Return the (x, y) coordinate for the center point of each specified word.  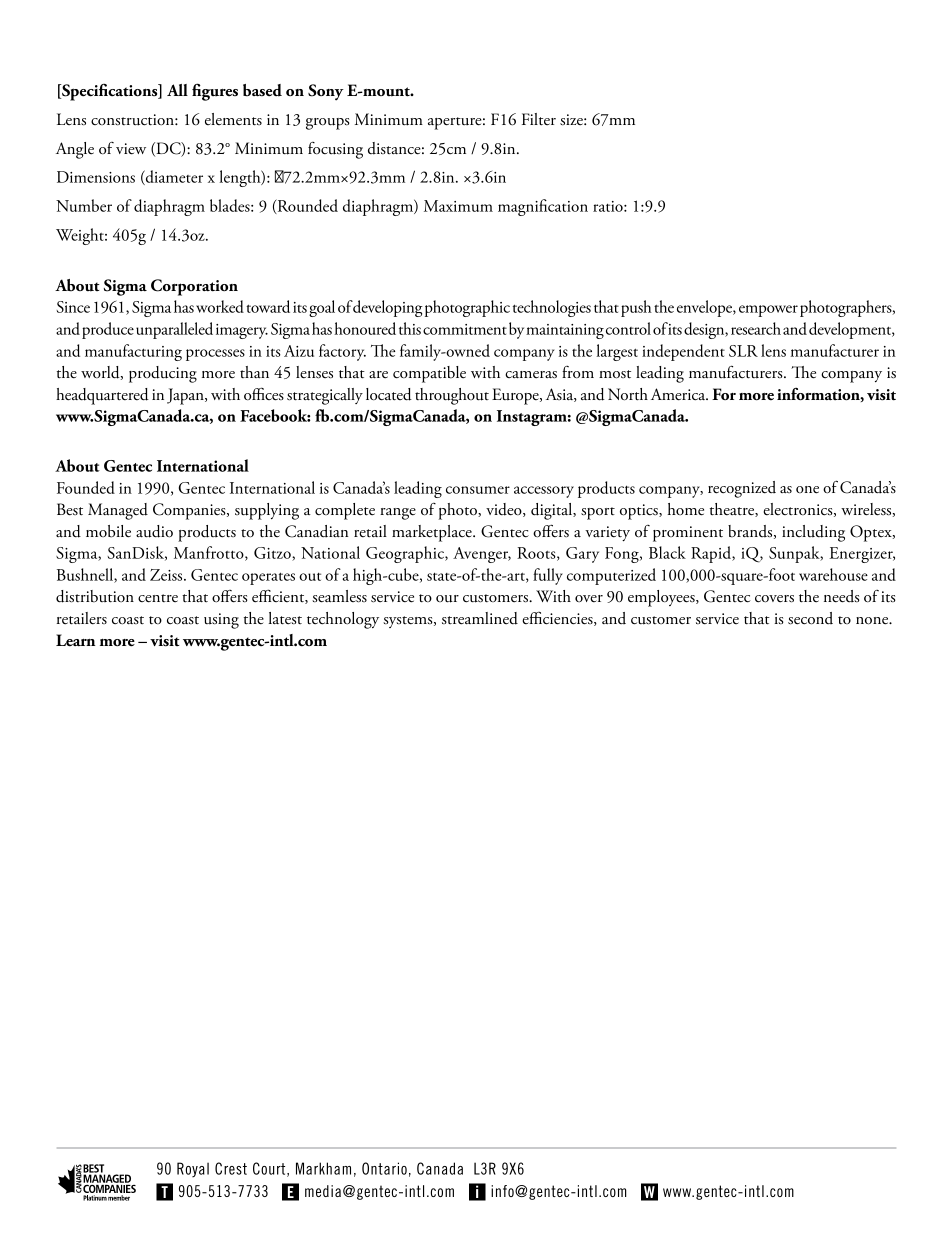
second (810, 618)
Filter (539, 119)
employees (662, 598)
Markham (323, 1168)
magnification (543, 207)
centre (158, 598)
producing (163, 374)
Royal (193, 1169)
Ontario (384, 1168)
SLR (743, 351)
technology (343, 620)
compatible (429, 374)
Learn (75, 640)
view (131, 149)
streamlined (480, 618)
